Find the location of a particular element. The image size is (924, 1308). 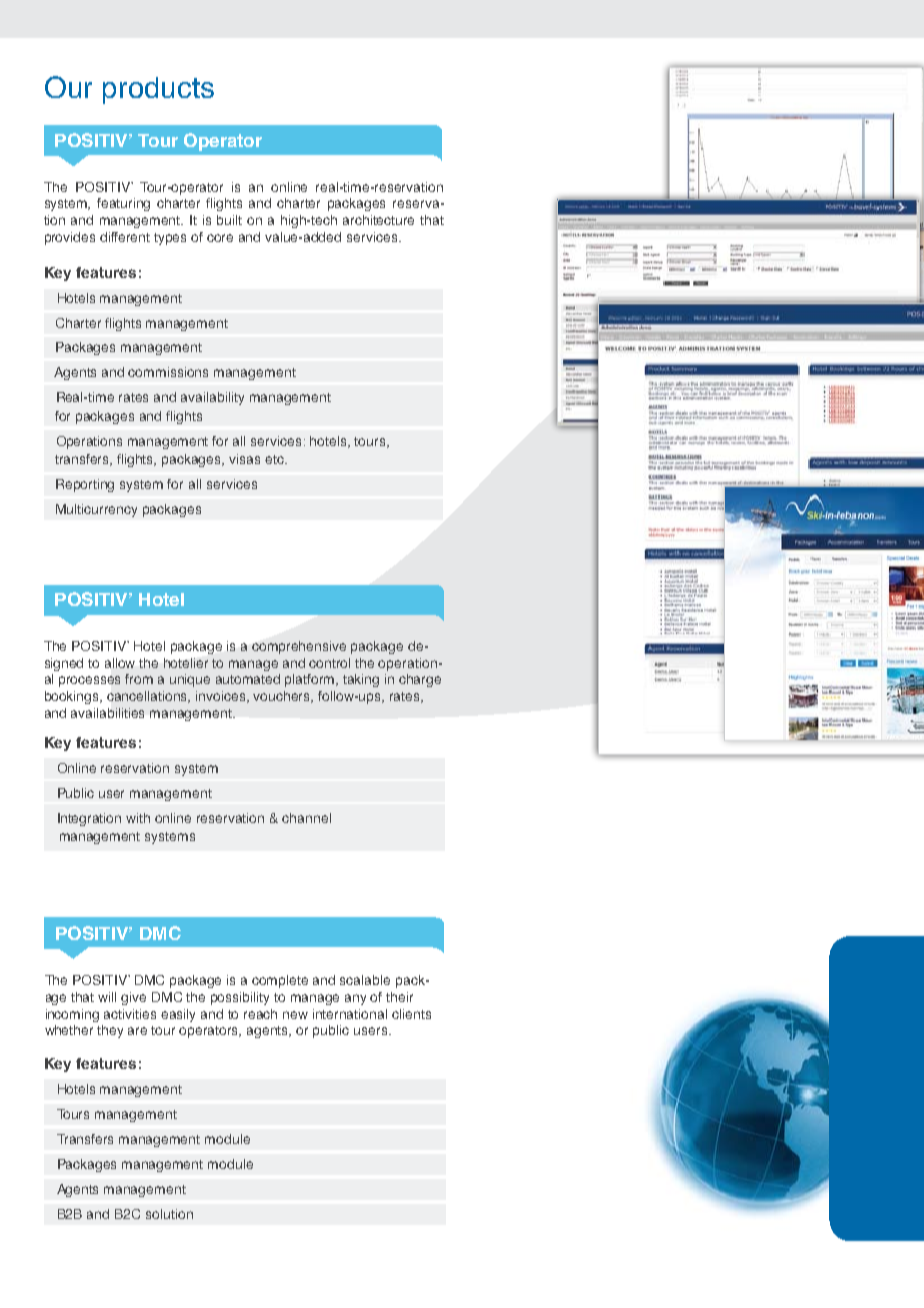

commissions is located at coordinates (168, 372).
